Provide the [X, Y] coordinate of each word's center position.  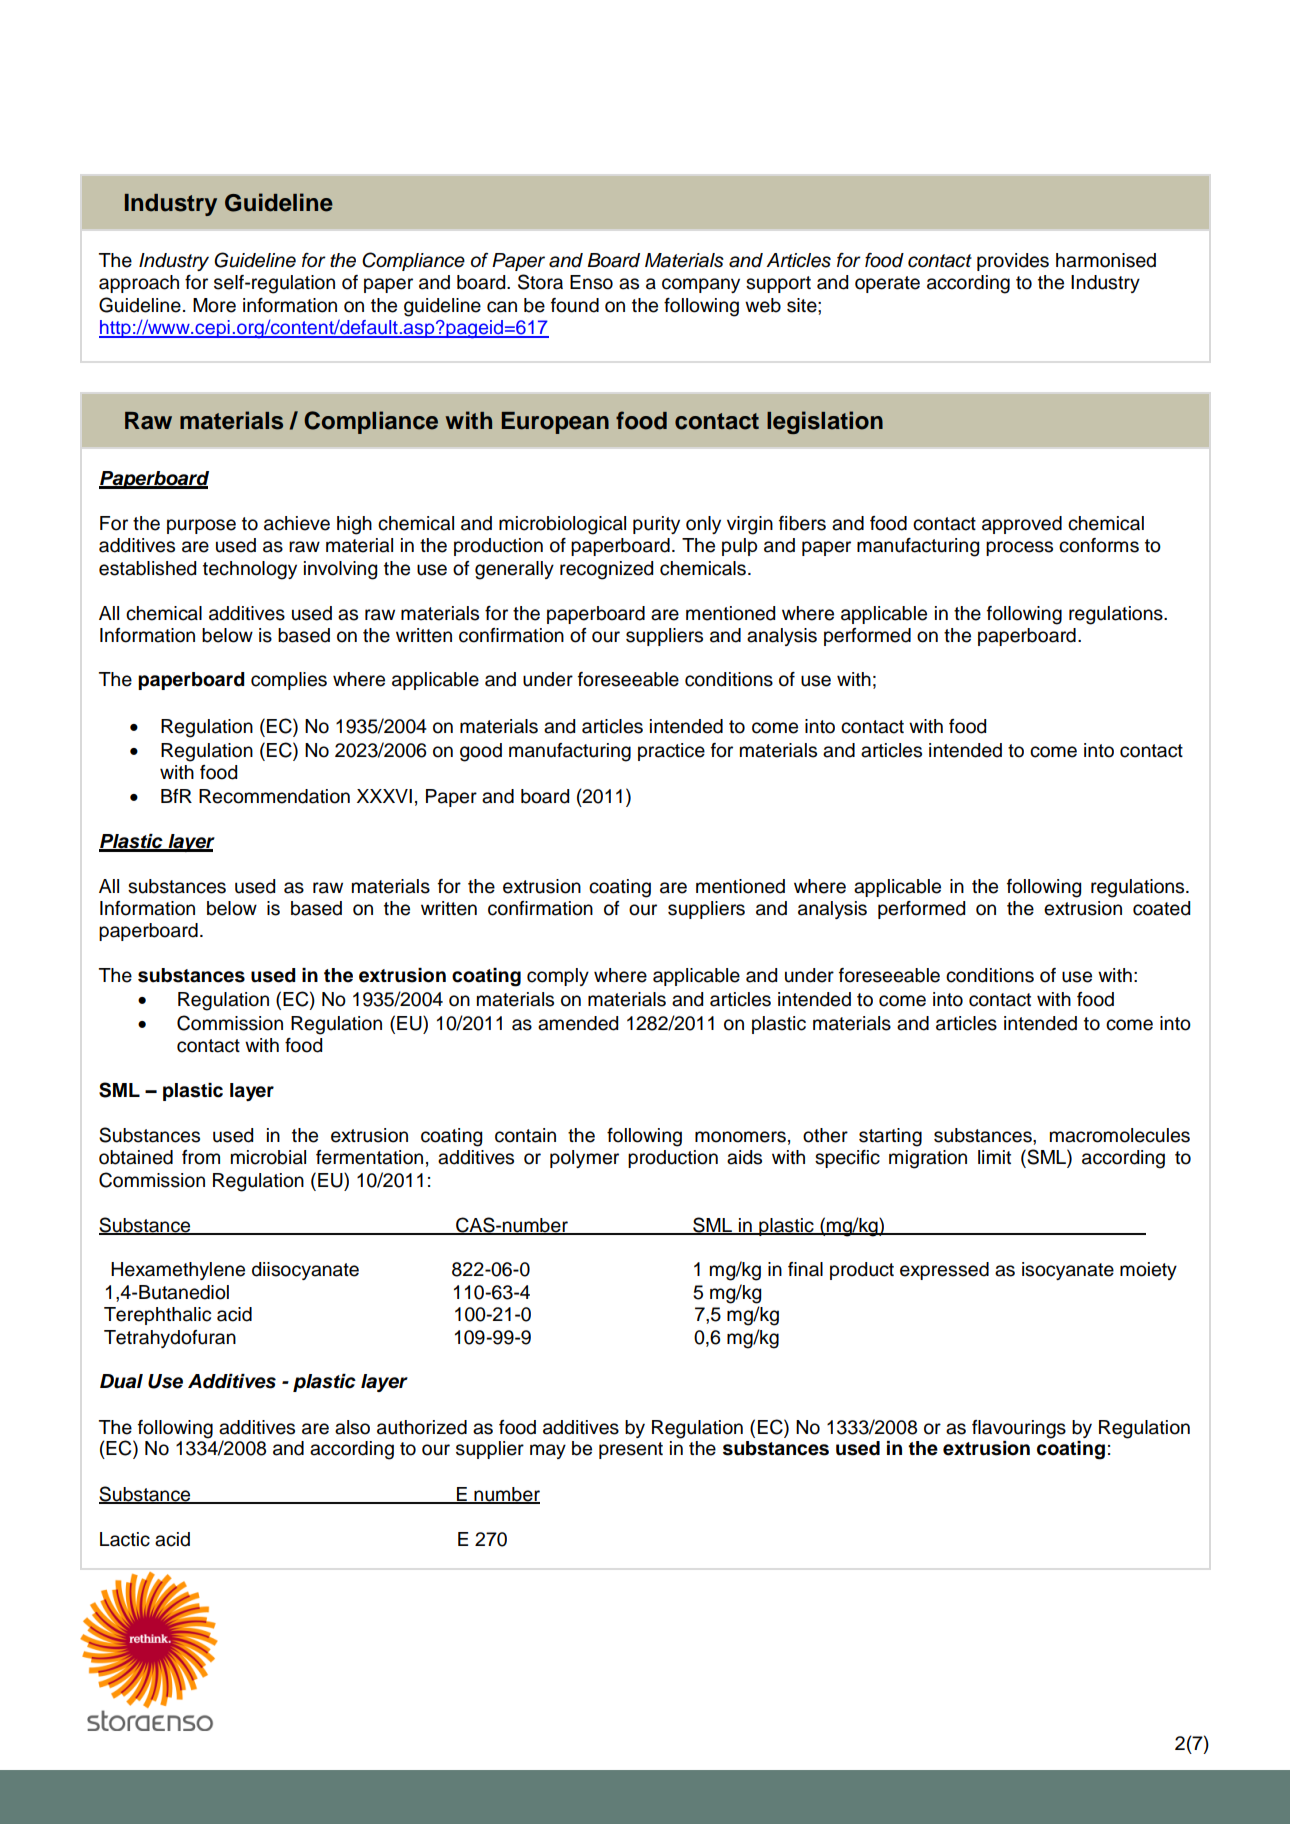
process [1019, 548]
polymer [584, 1159]
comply [558, 977]
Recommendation [274, 796]
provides [1013, 262]
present [631, 1450]
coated [1161, 908]
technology [250, 570]
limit [994, 1157]
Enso [591, 282]
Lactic [125, 1539]
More [214, 305]
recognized [606, 570]
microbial [268, 1157]
